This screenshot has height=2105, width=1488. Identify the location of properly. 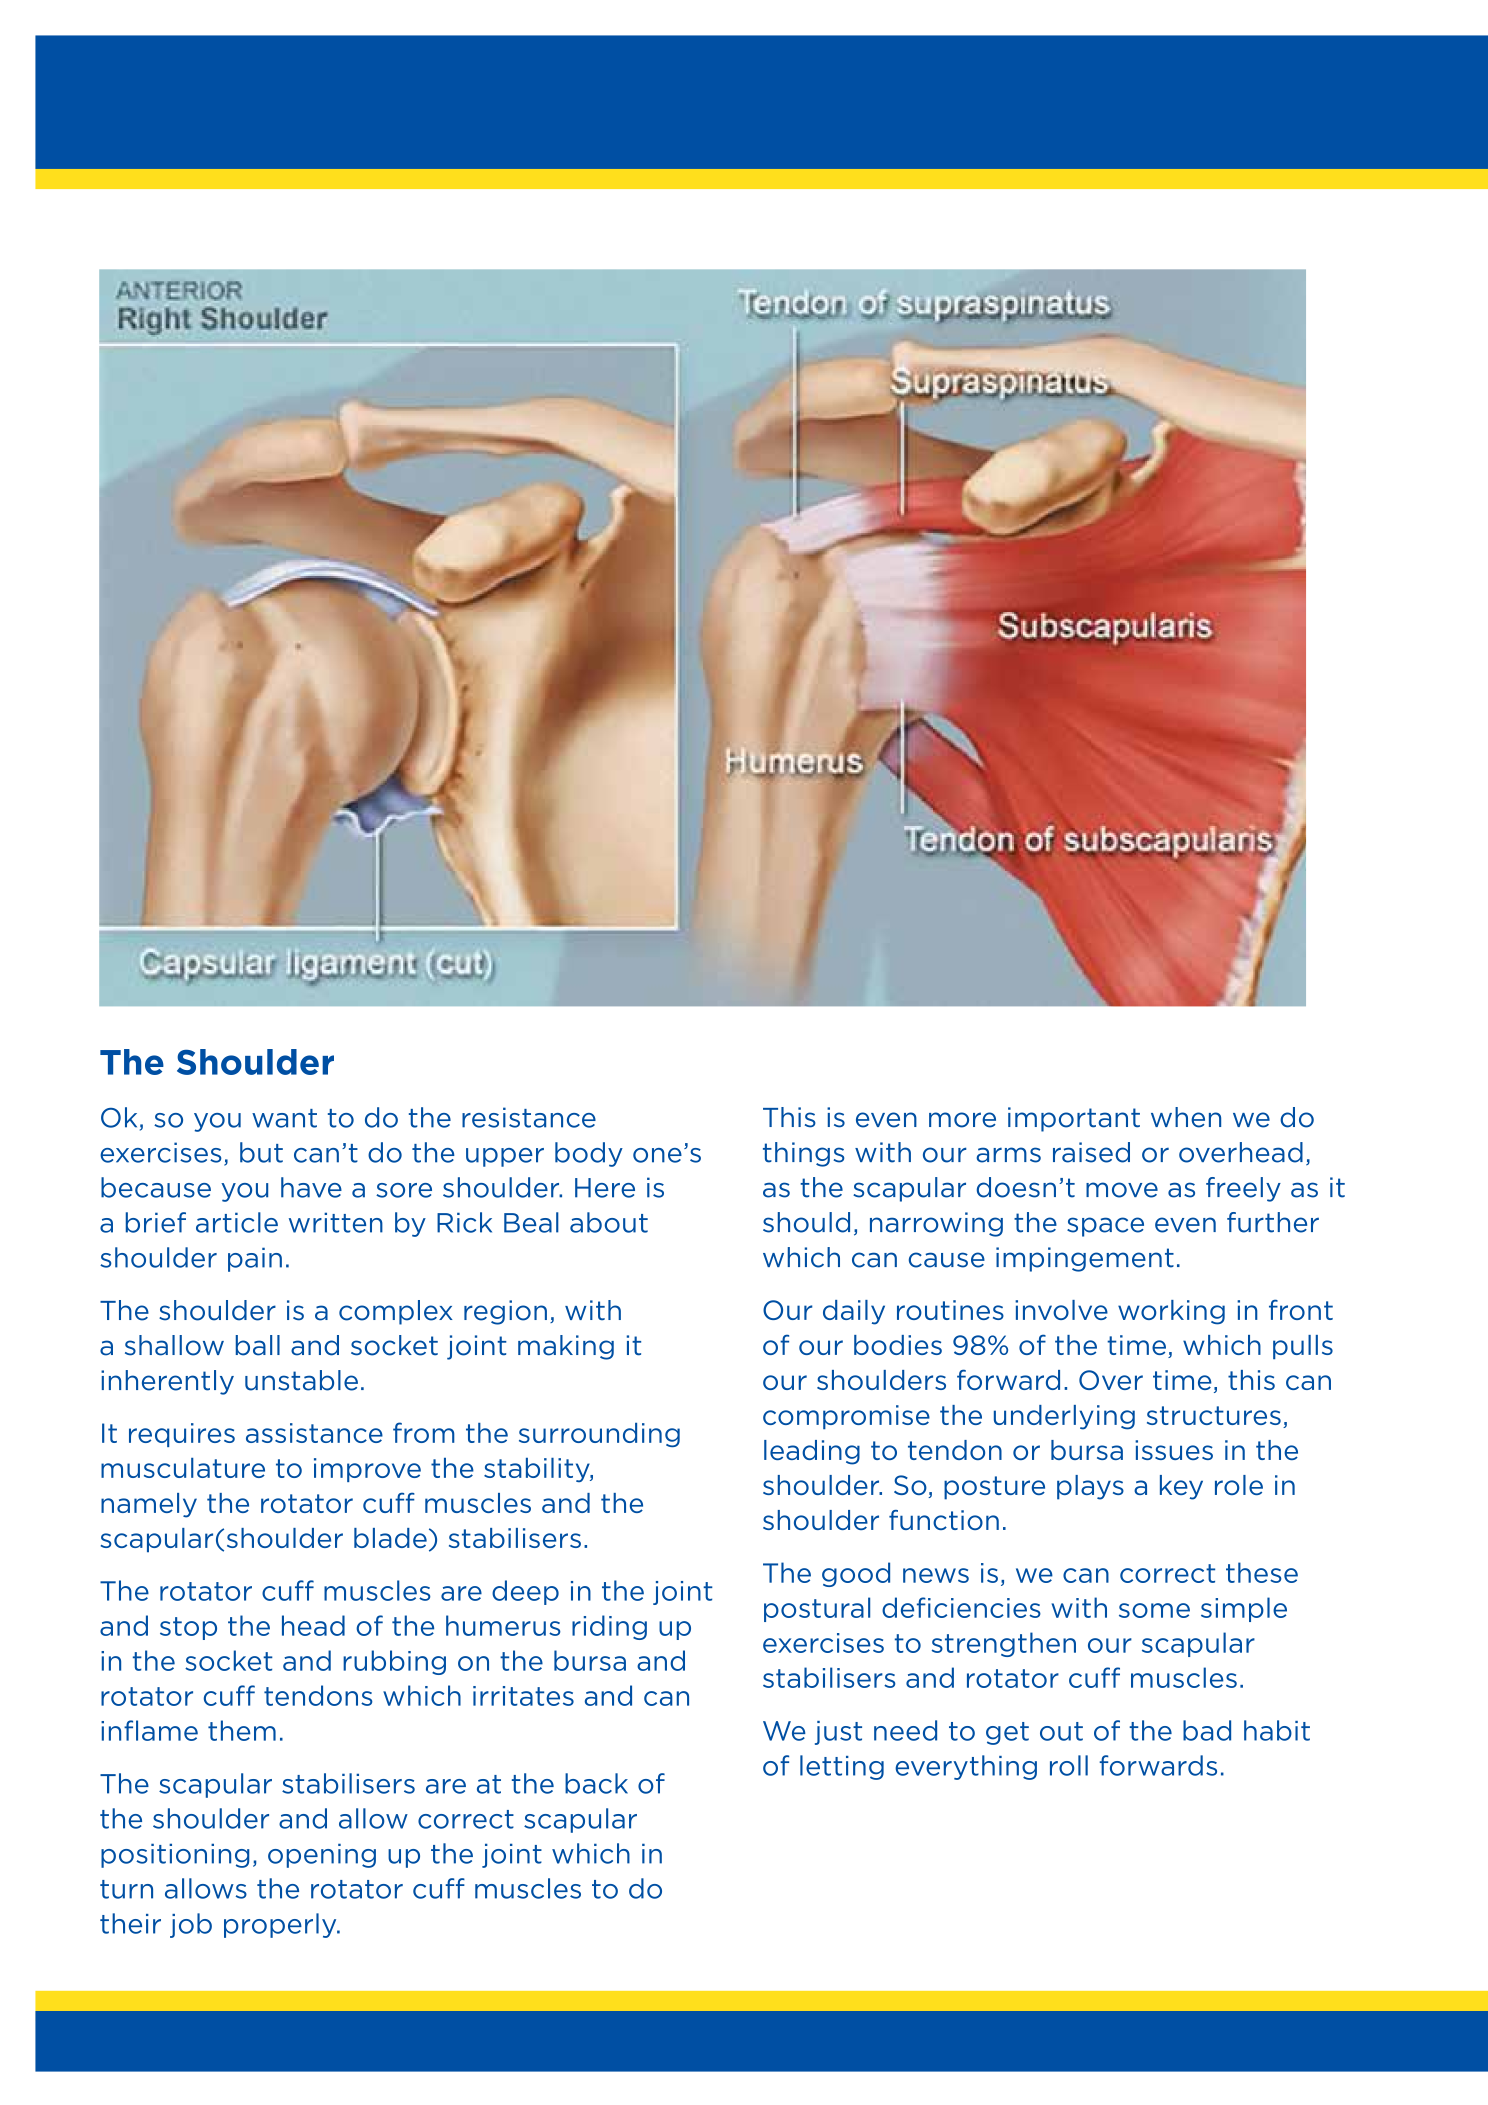
(281, 1925).
